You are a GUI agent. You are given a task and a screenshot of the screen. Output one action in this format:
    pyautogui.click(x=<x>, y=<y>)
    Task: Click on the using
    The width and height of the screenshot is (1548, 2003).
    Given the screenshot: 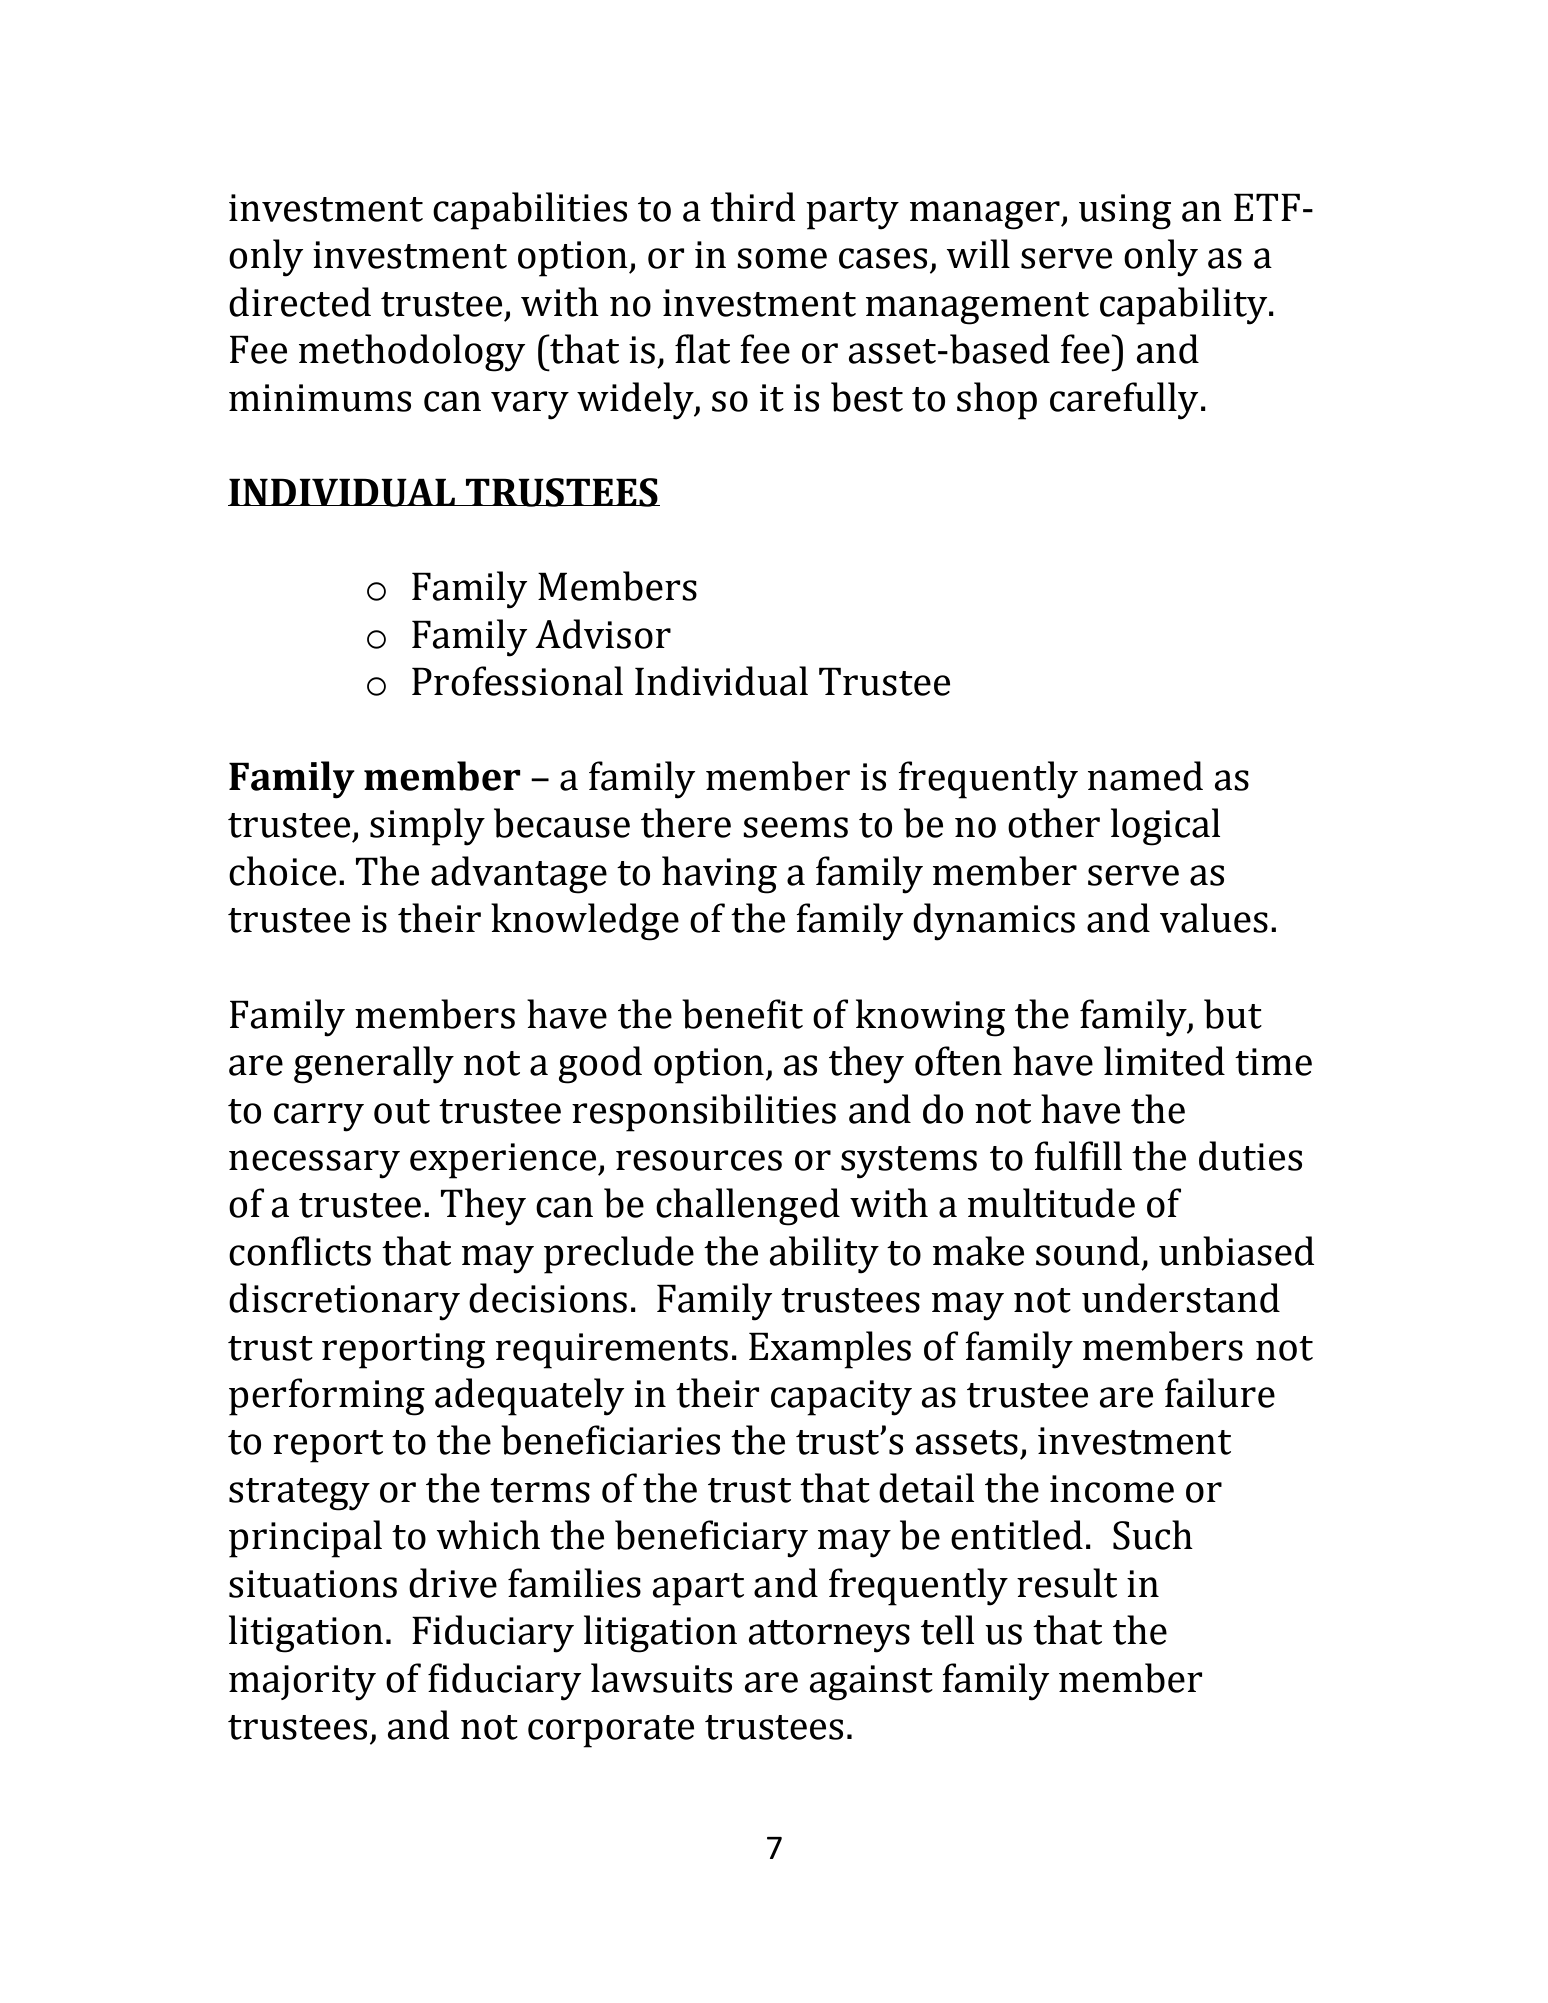 What is the action you would take?
    pyautogui.click(x=1125, y=212)
